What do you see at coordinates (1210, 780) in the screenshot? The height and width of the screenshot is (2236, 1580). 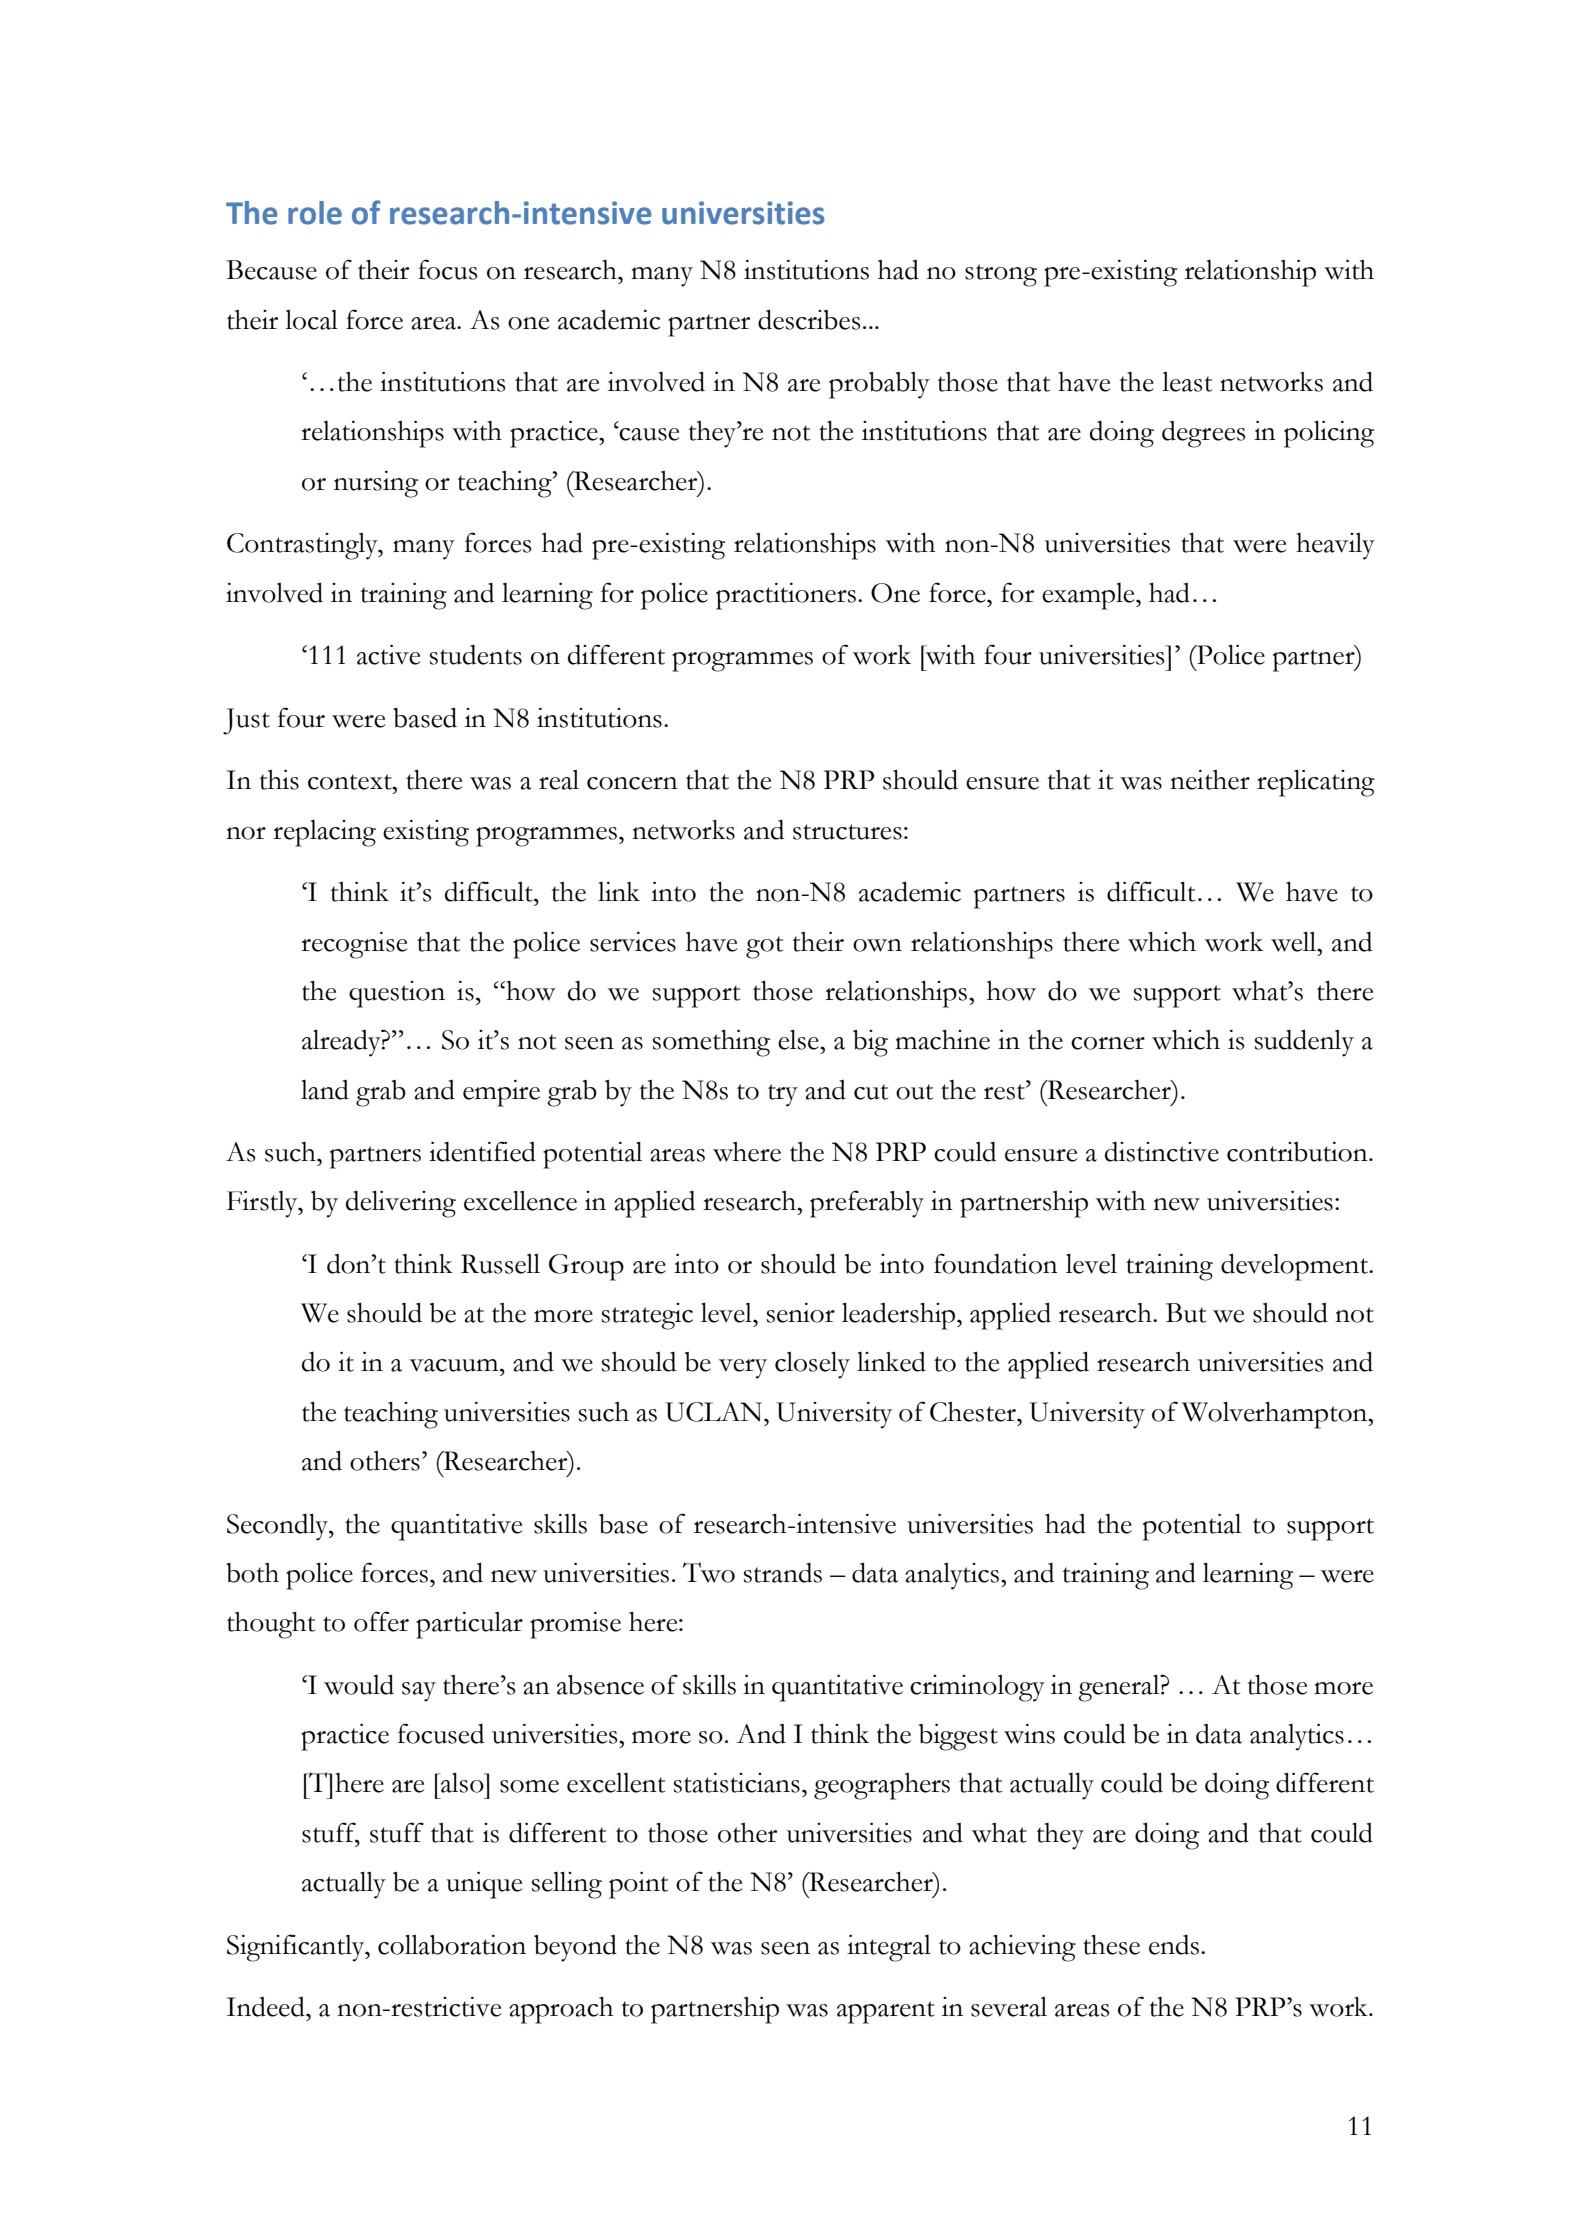 I see `neither` at bounding box center [1210, 780].
